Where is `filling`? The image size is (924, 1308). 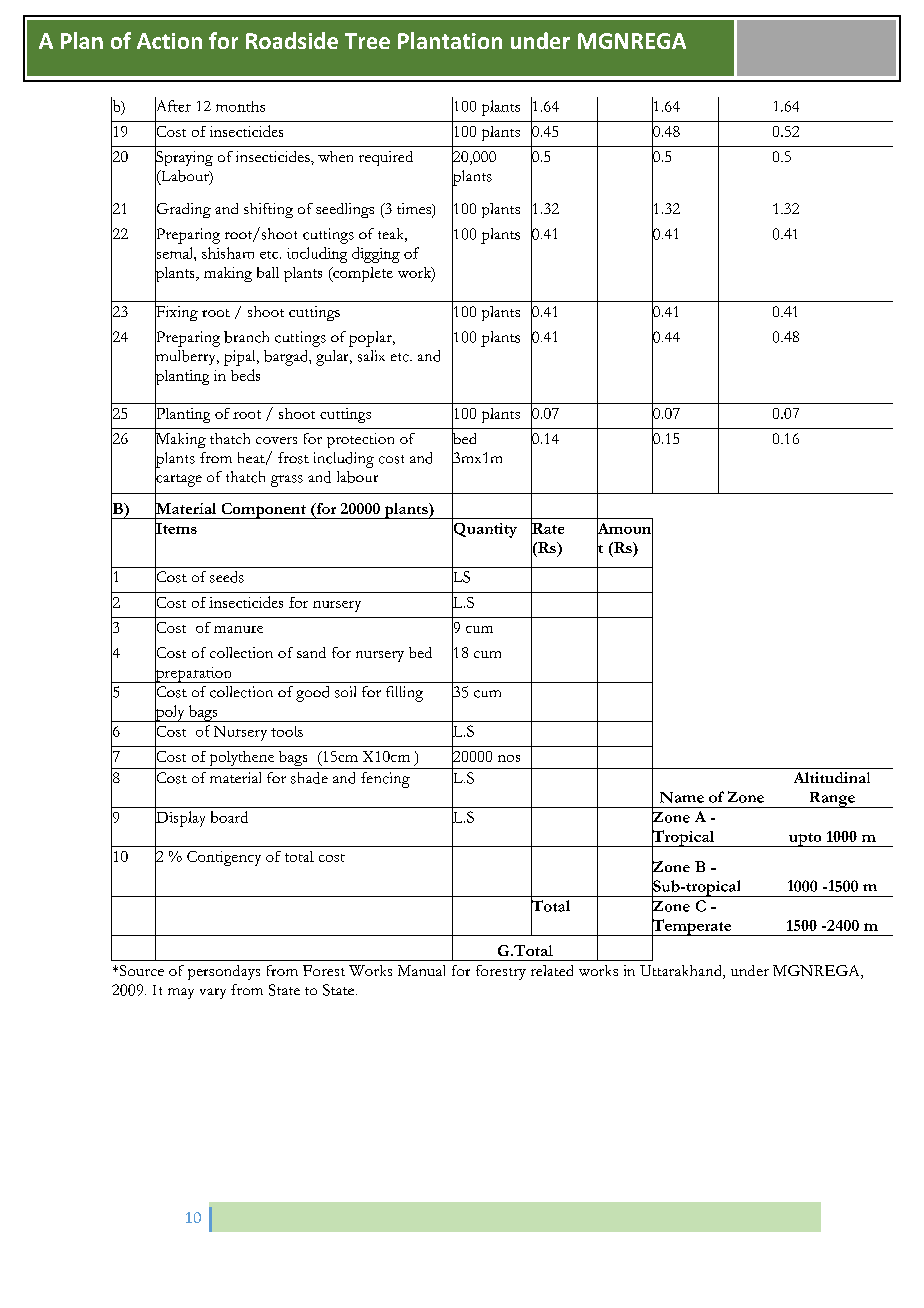
filling is located at coordinates (404, 694).
